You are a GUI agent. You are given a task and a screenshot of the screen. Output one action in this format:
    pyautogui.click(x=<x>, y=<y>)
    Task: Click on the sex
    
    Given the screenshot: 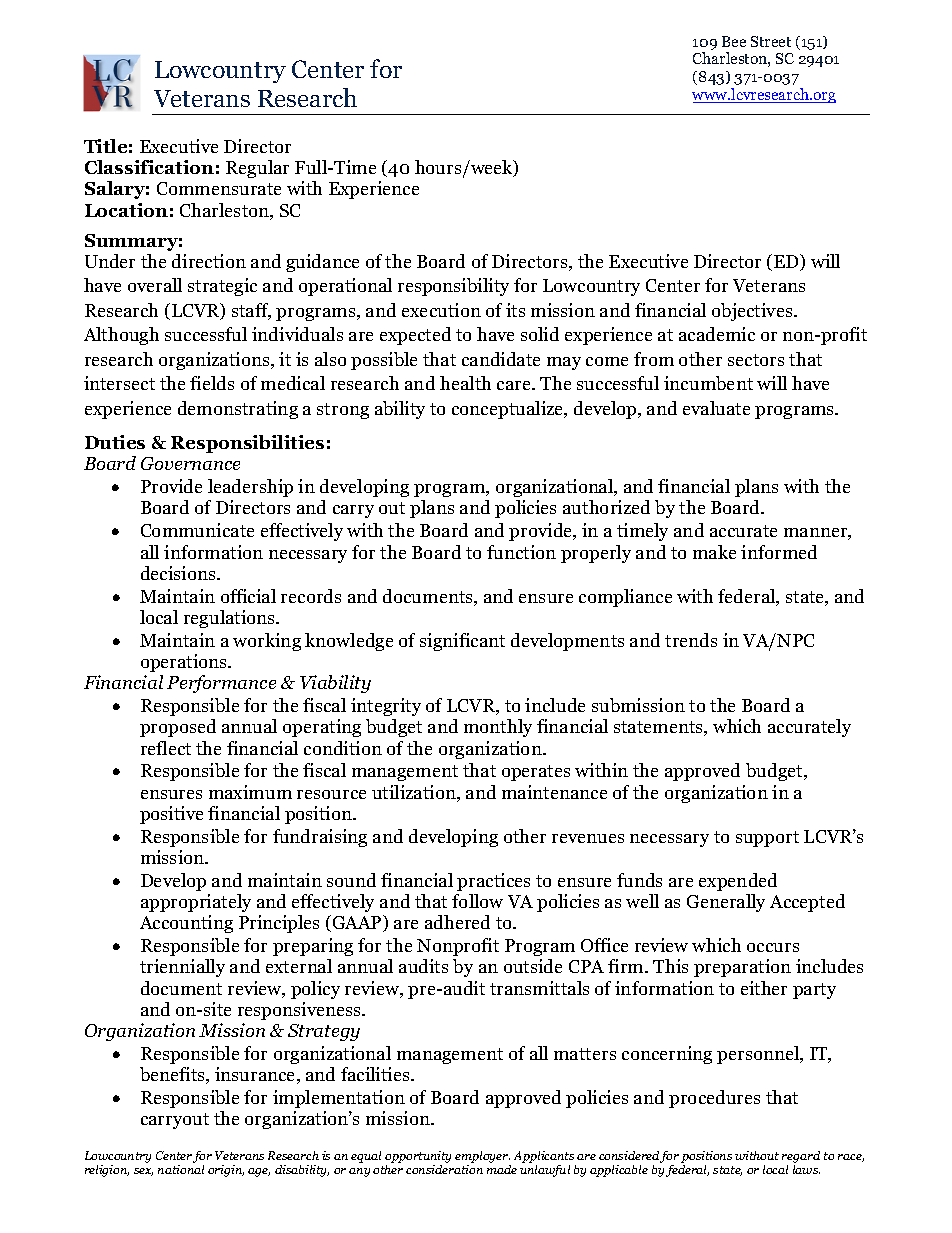 What is the action you would take?
    pyautogui.click(x=143, y=1172)
